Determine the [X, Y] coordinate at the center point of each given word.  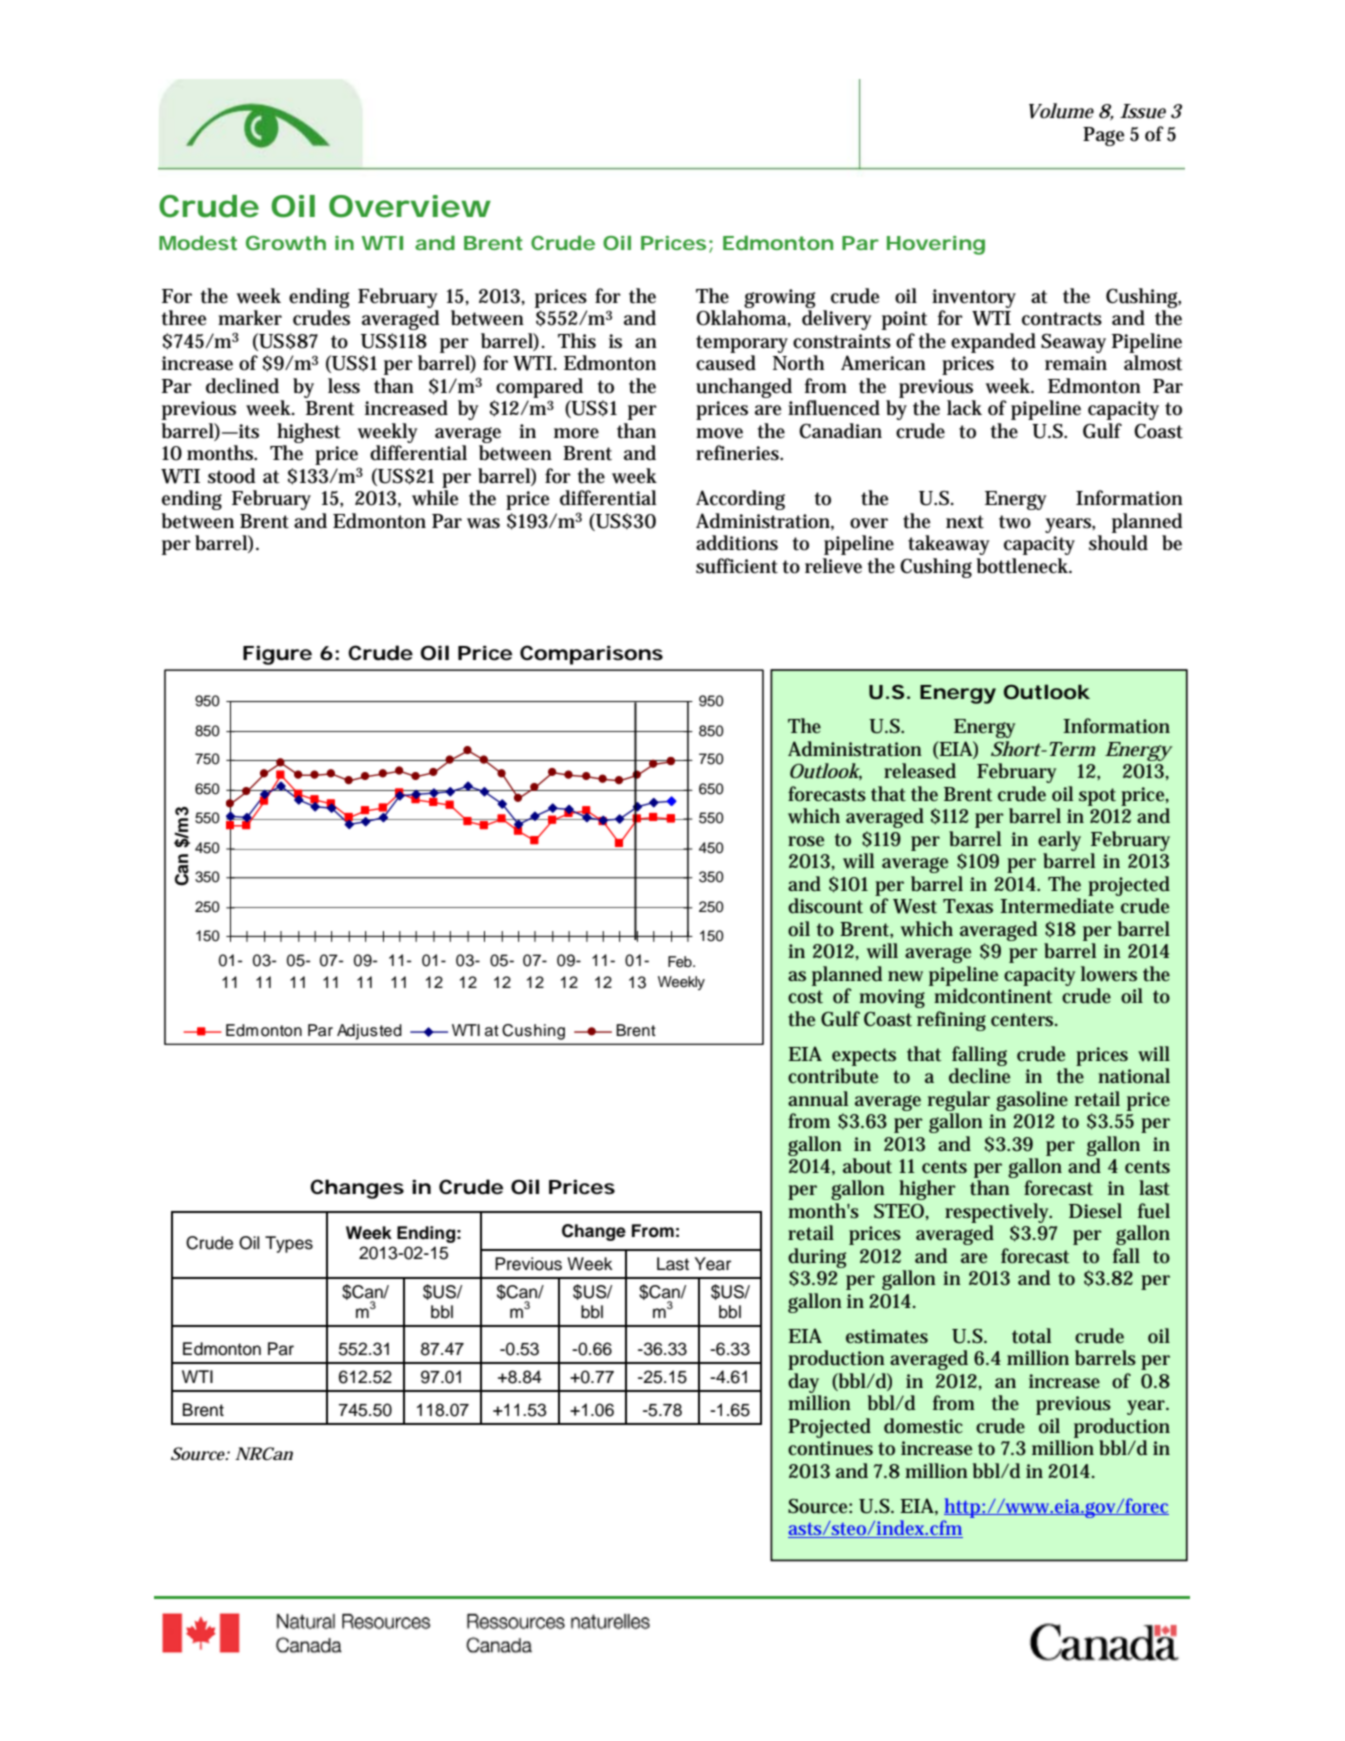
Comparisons [591, 655]
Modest [198, 242]
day [803, 1383]
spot [1097, 797]
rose [806, 841]
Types [289, 1244]
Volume [1061, 111]
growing [780, 298]
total [1031, 1336]
